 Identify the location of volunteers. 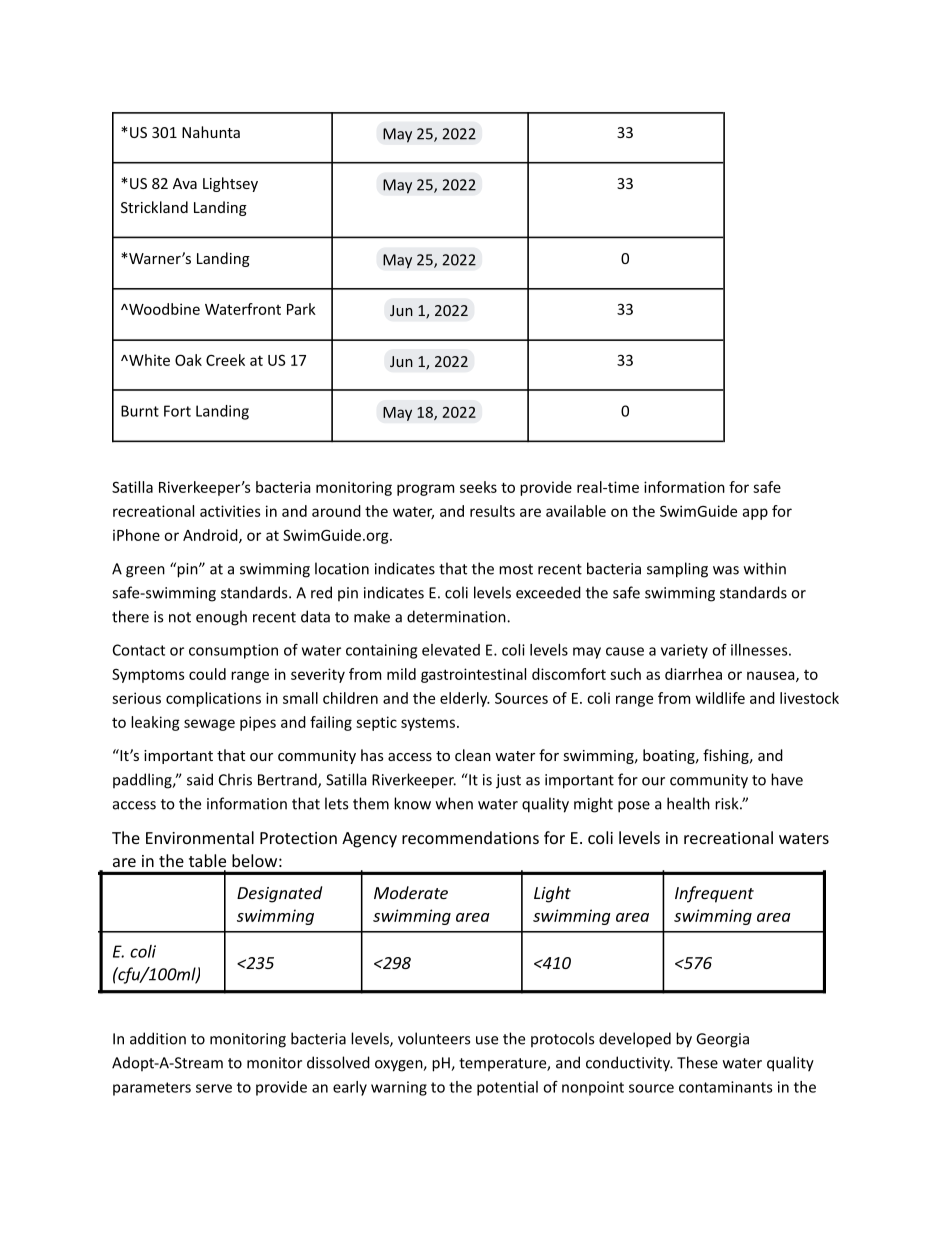
(434, 1038).
